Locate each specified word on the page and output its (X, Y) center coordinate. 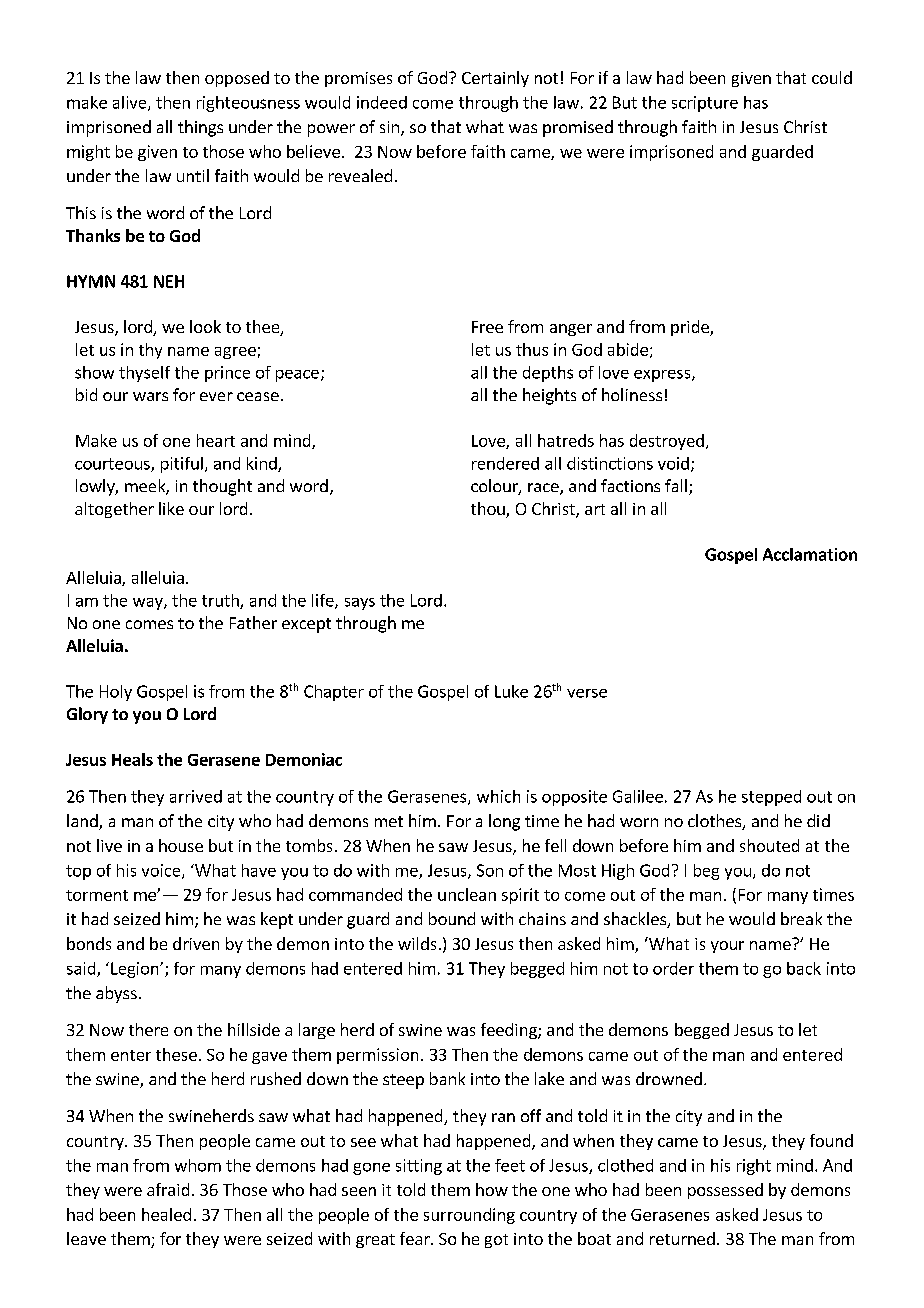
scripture (705, 104)
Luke (511, 691)
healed (166, 1214)
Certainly (495, 79)
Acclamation (810, 554)
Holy (116, 693)
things (200, 128)
